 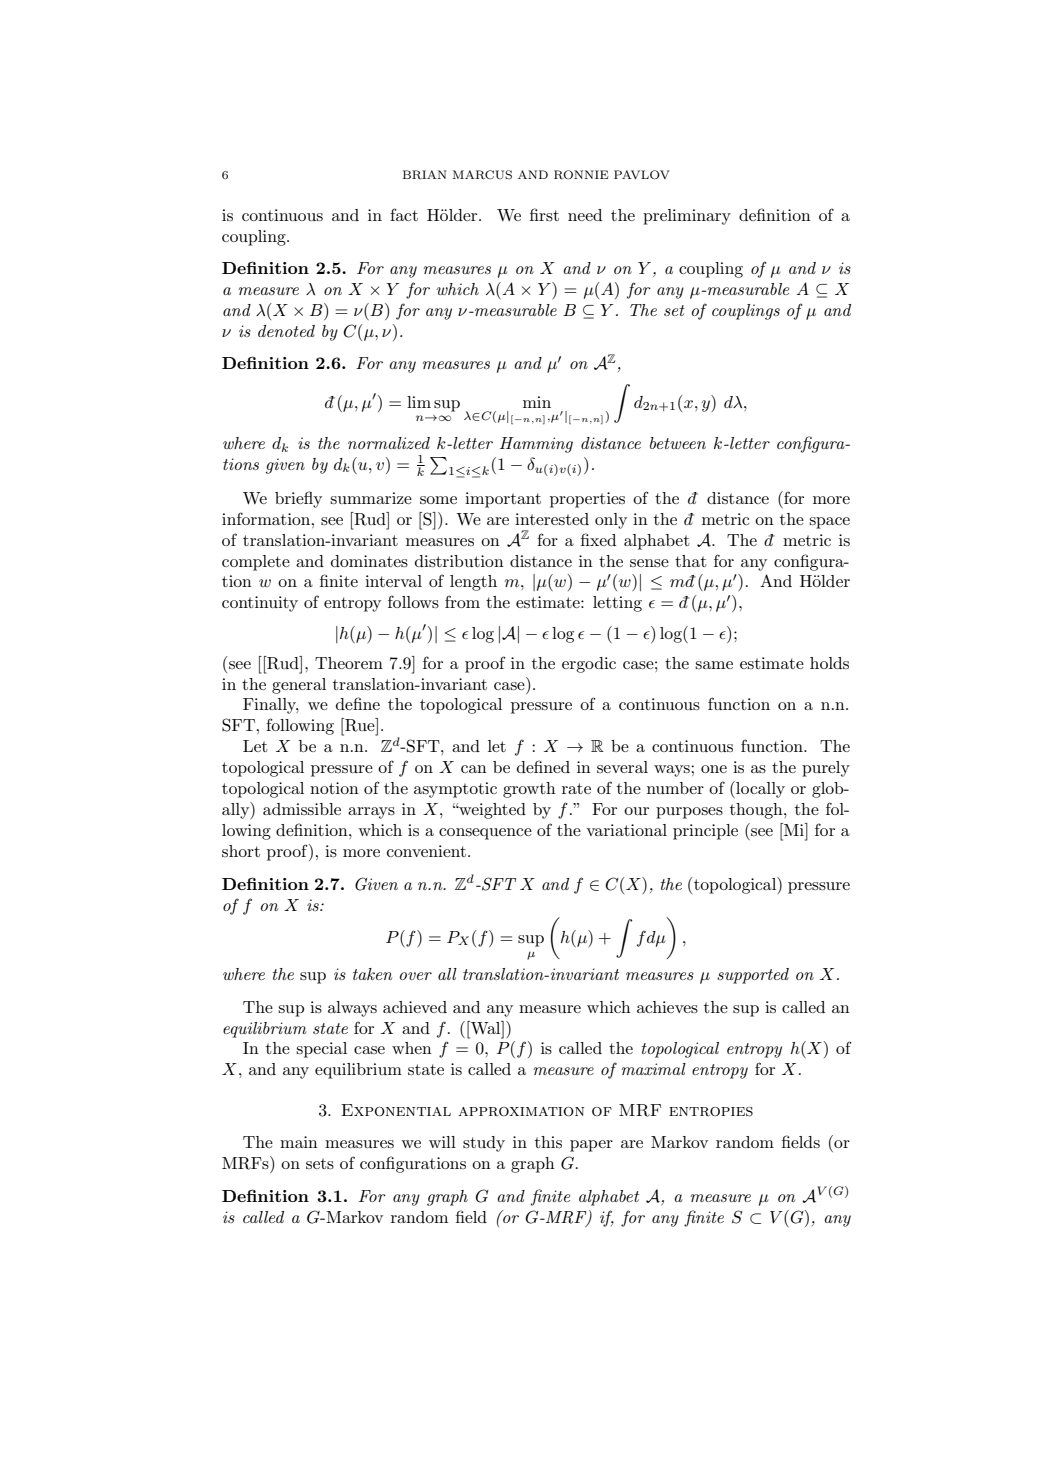 I want to click on maximal, so click(x=653, y=1069).
